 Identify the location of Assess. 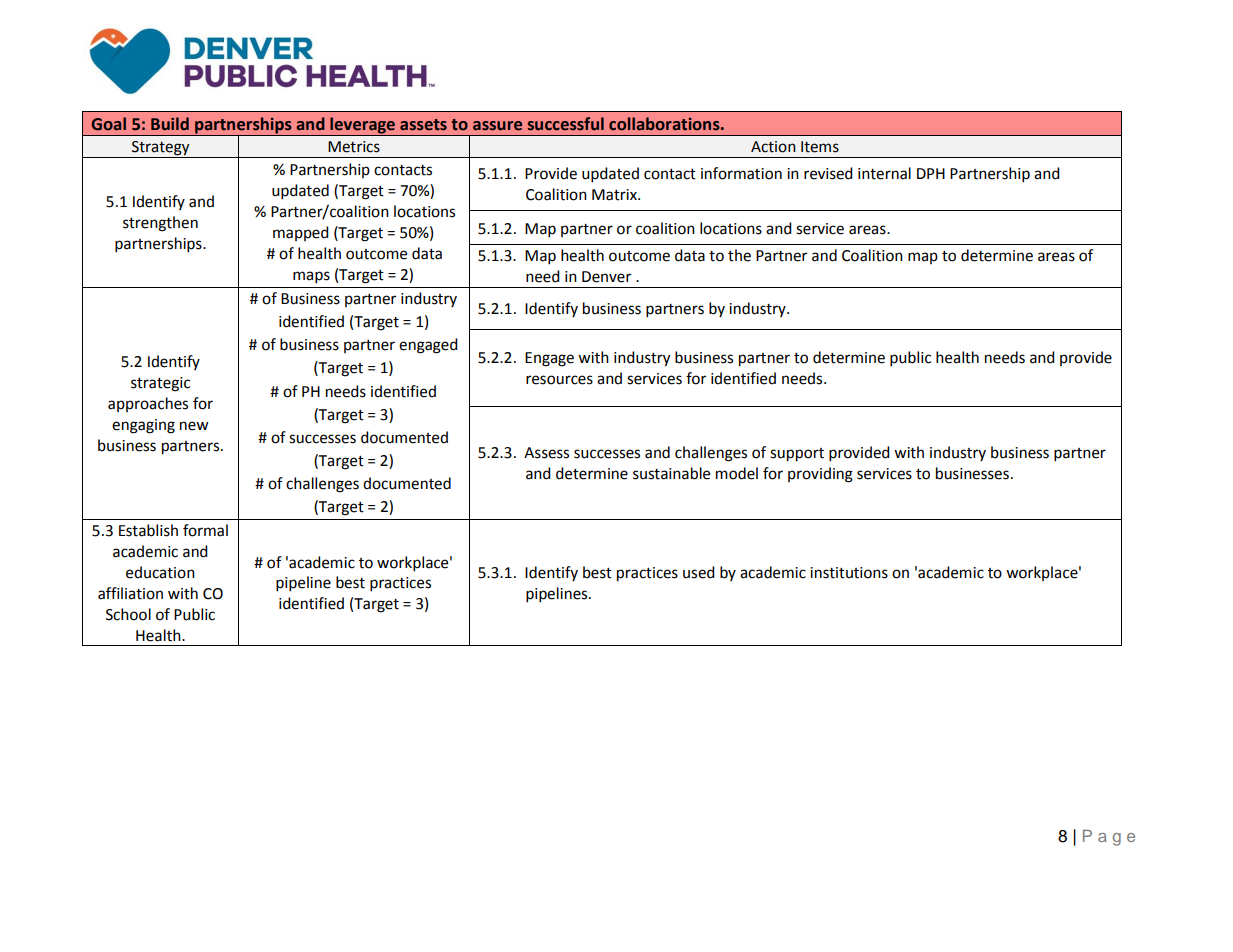
(546, 453).
